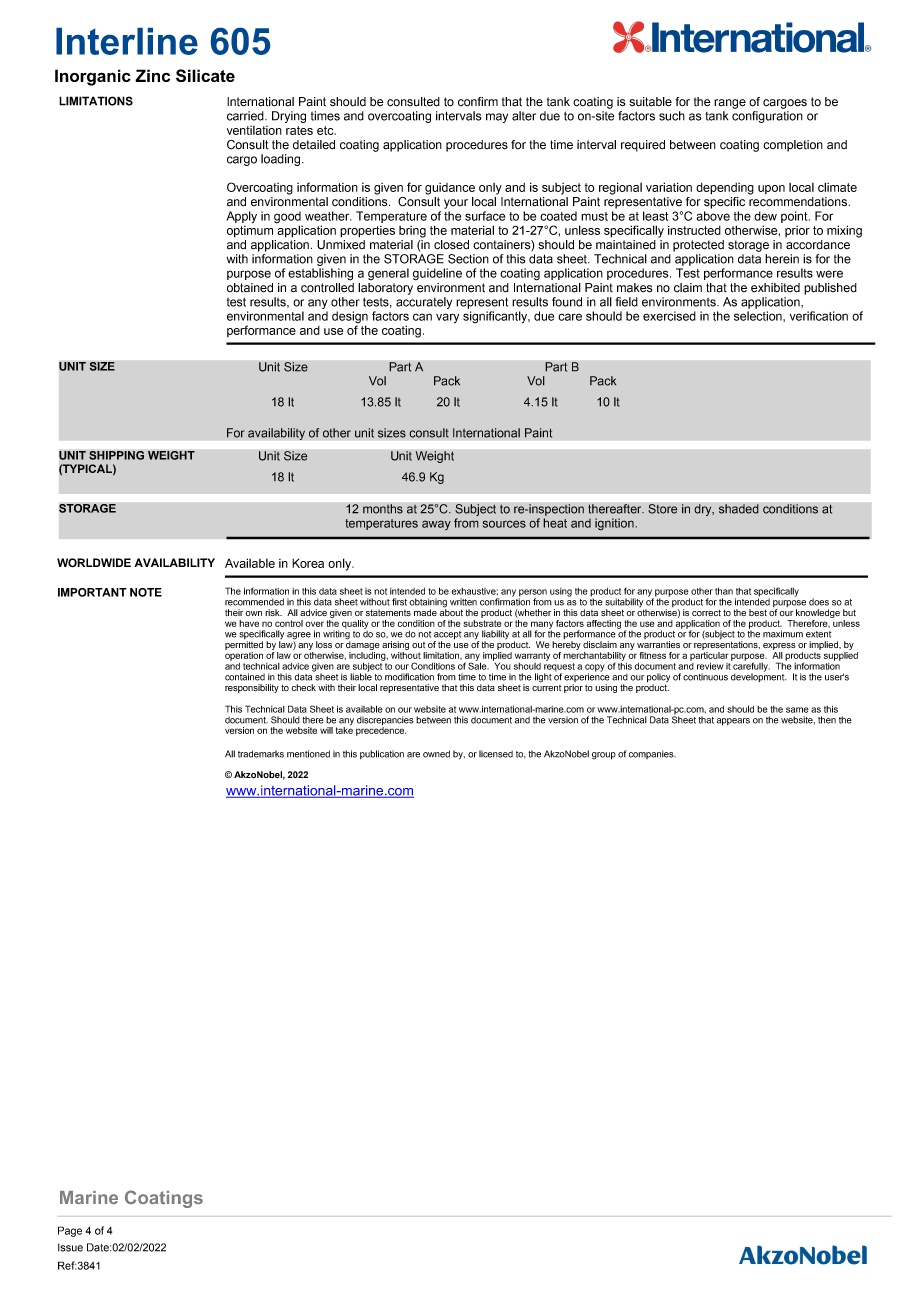 Image resolution: width=924 pixels, height=1307 pixels. Describe the element at coordinates (152, 75) in the screenshot. I see `Zinc` at that location.
